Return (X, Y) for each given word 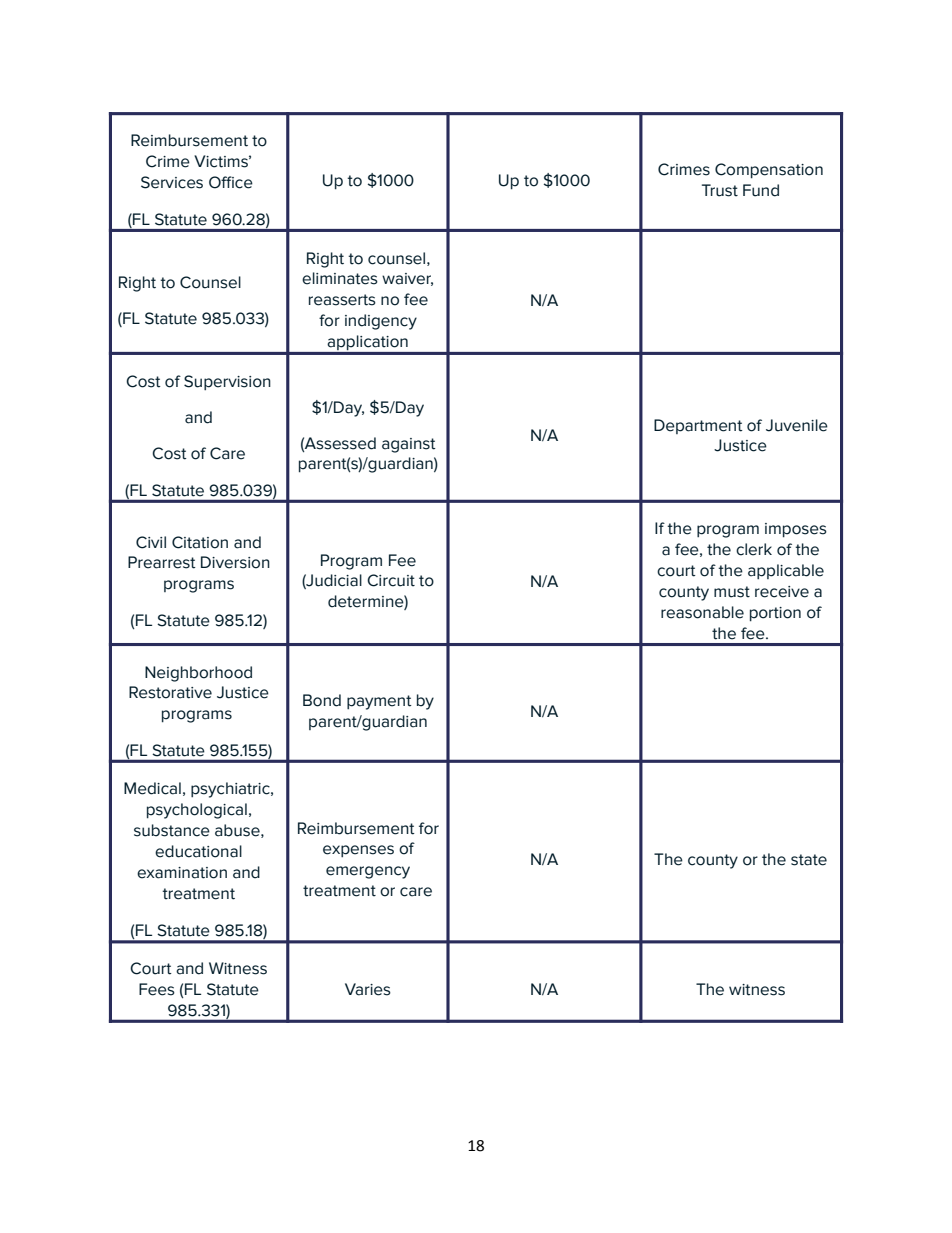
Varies (368, 989)
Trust (720, 190)
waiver (407, 279)
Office (231, 182)
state (809, 860)
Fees (157, 989)
